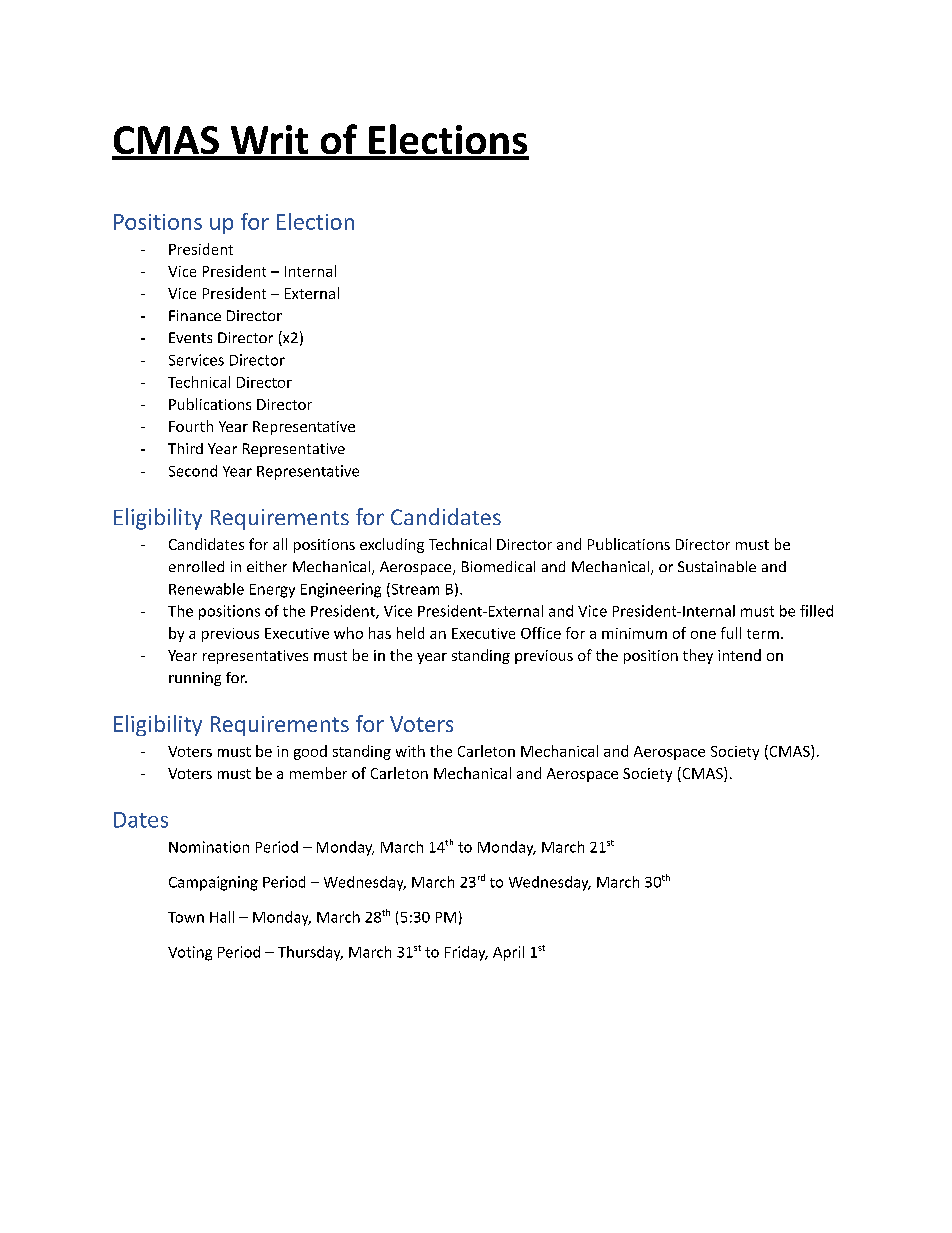 The height and width of the document is (1233, 952). I want to click on Energy, so click(272, 591).
